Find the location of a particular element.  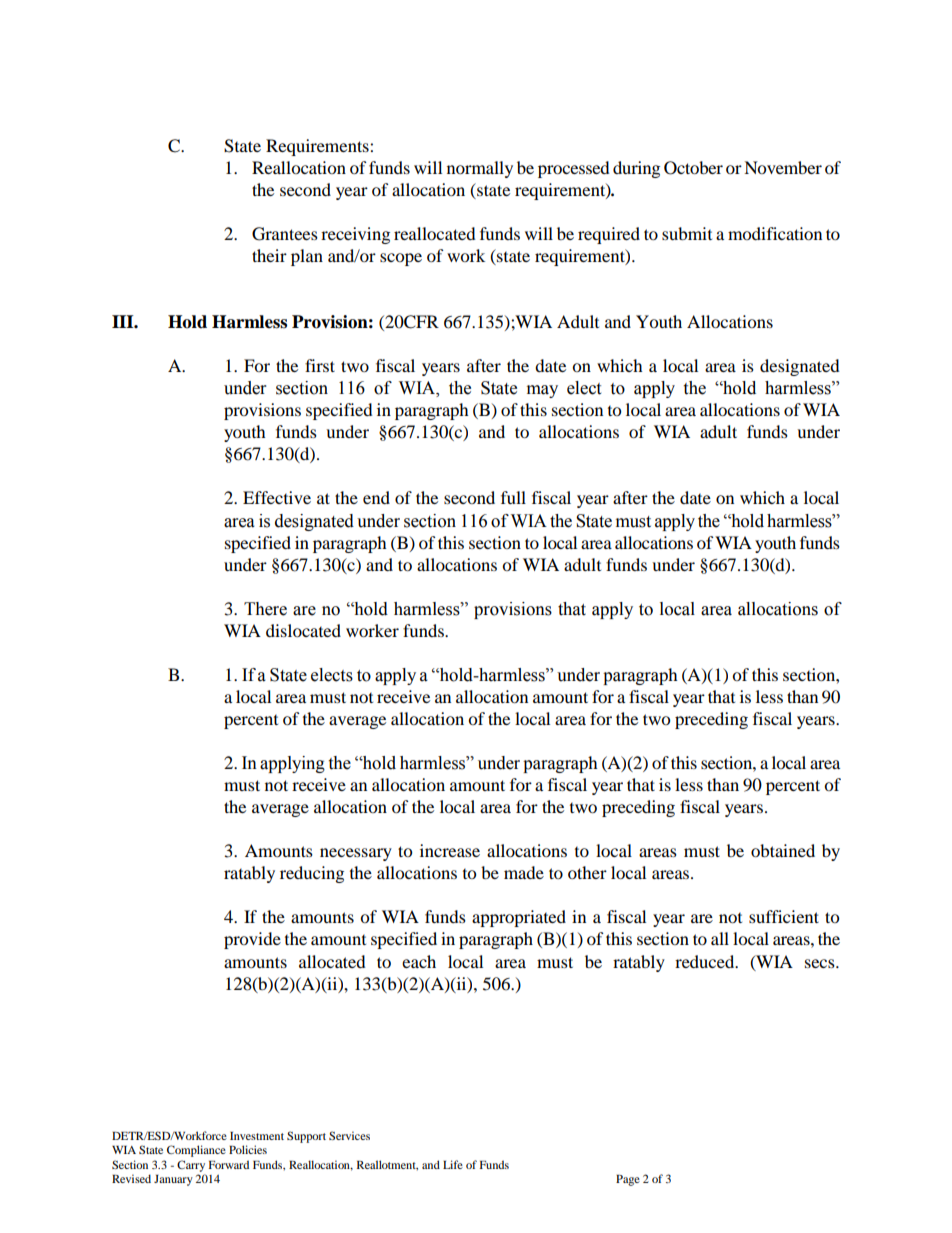

provide is located at coordinates (252, 940).
